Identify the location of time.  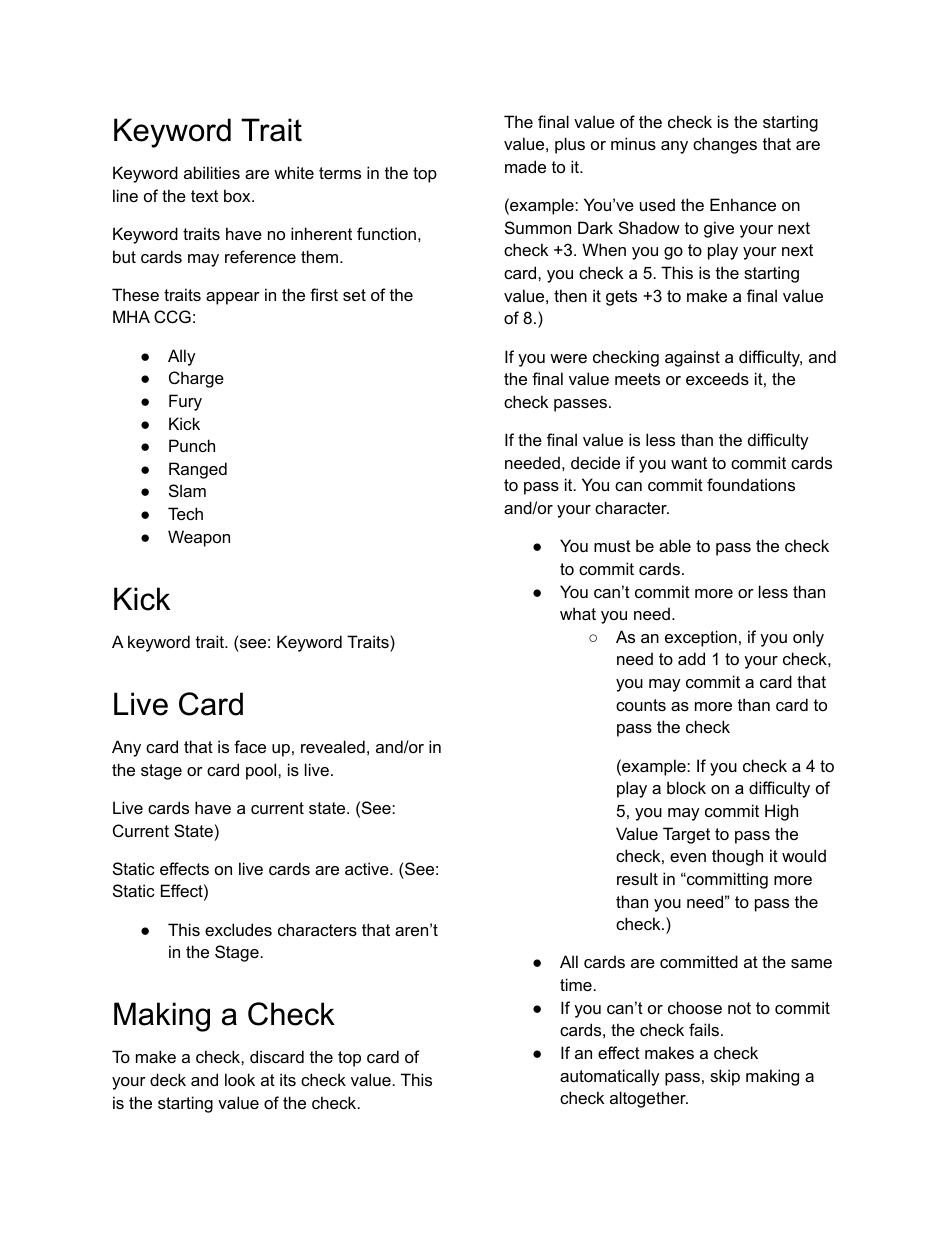
(576, 984).
